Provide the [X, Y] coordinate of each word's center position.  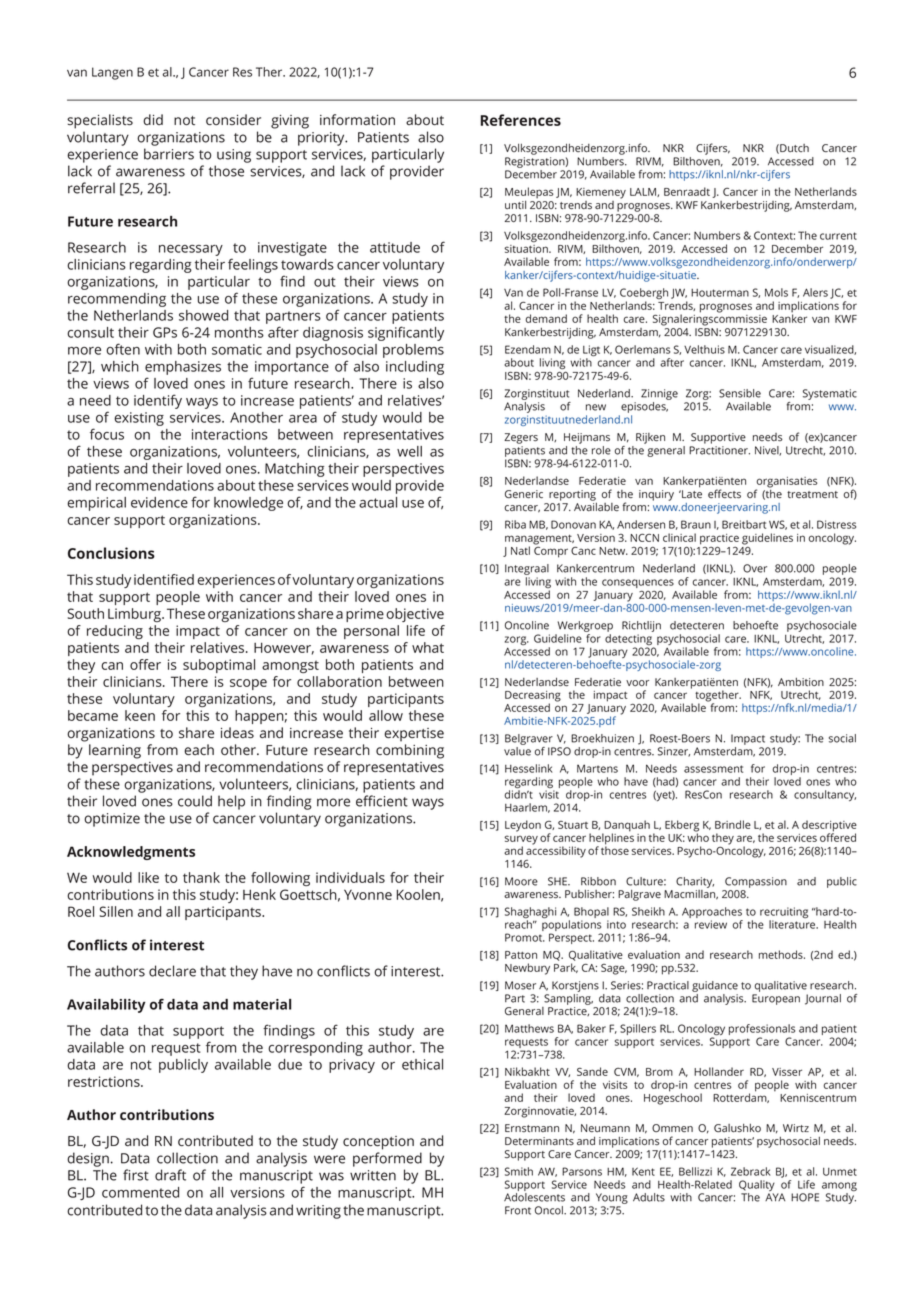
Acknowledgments [131, 853]
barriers [169, 154]
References [521, 120]
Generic [524, 494]
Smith [519, 1171]
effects [724, 493]
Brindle [733, 824]
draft [170, 1175]
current [838, 236]
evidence [159, 502]
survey [521, 841]
